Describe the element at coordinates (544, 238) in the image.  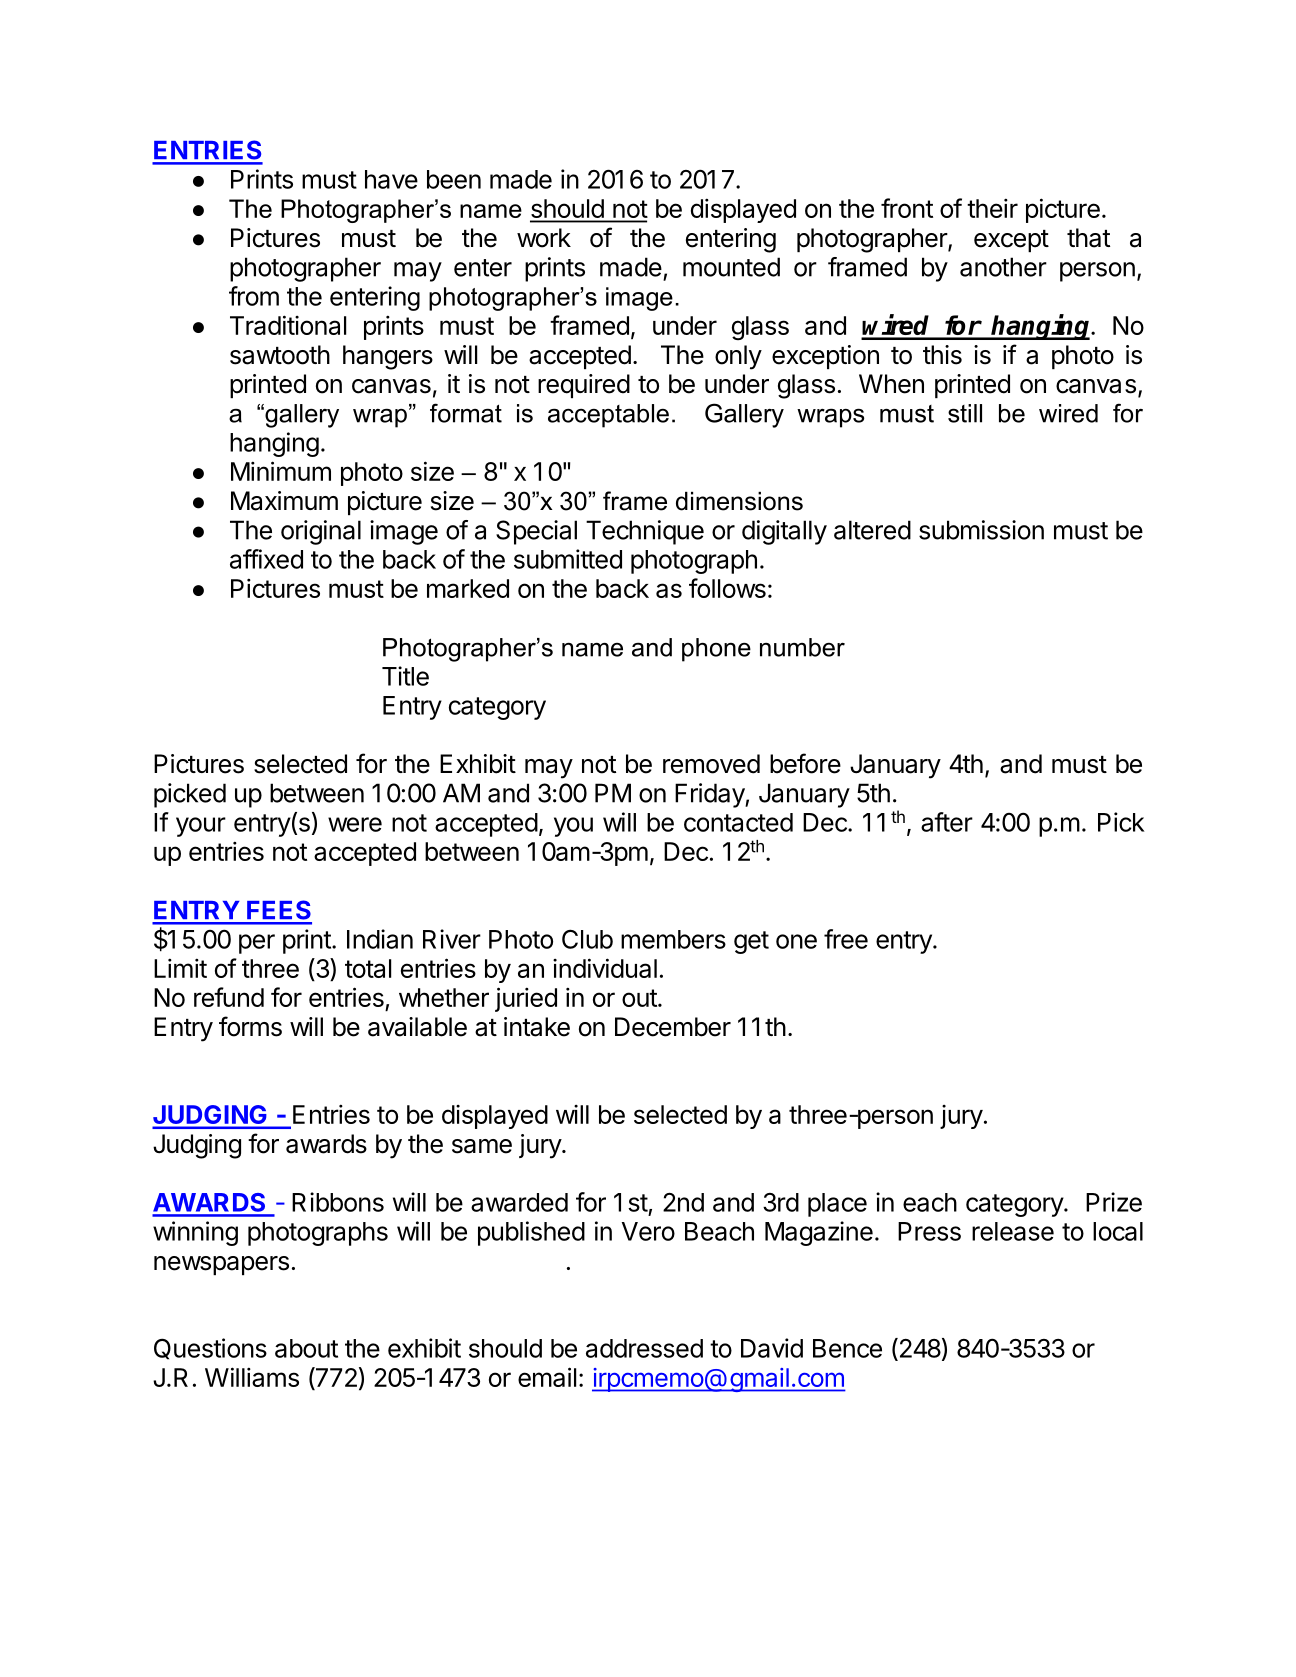
I see `work` at that location.
